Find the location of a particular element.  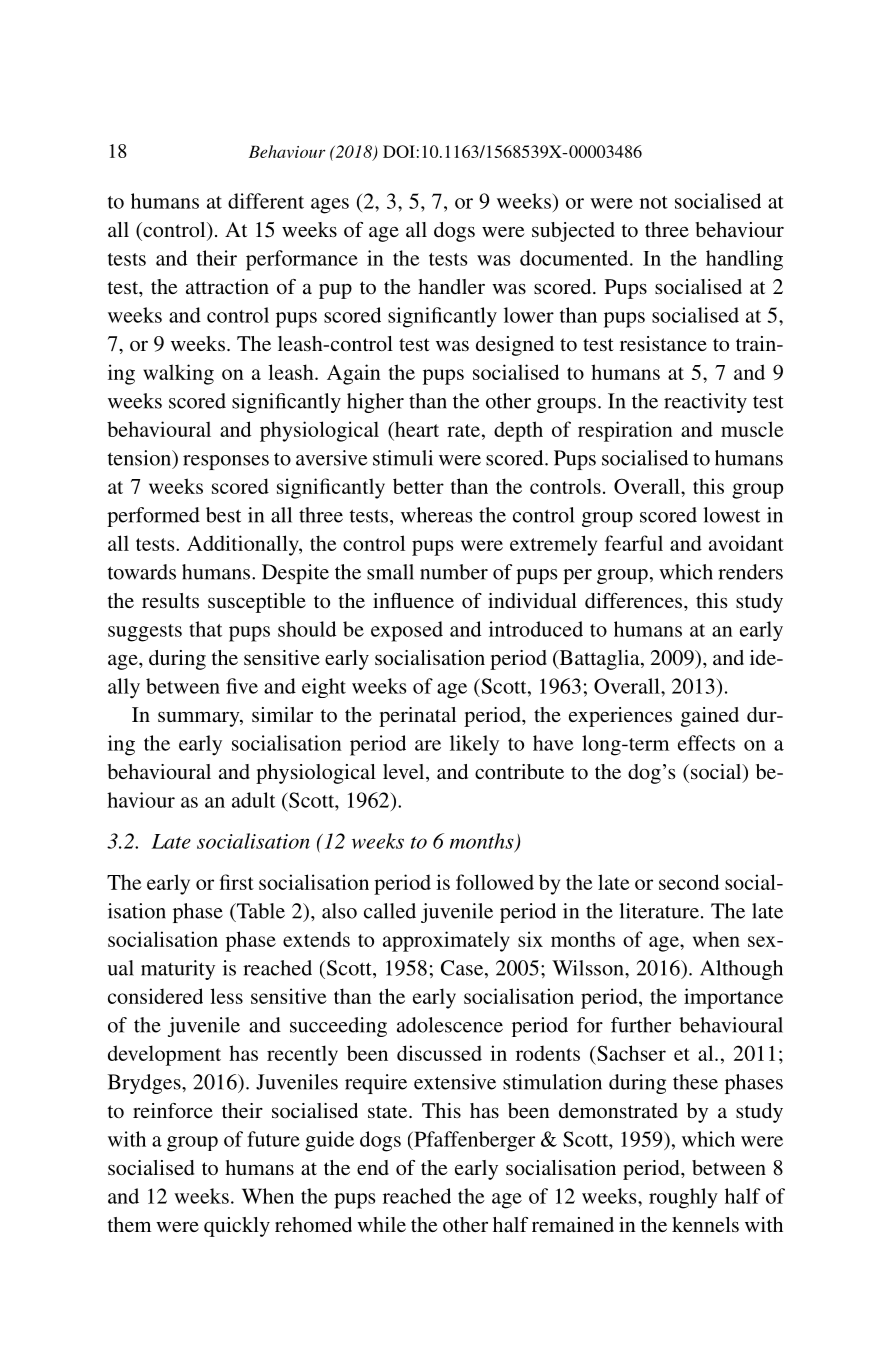

literature is located at coordinates (659, 911).
